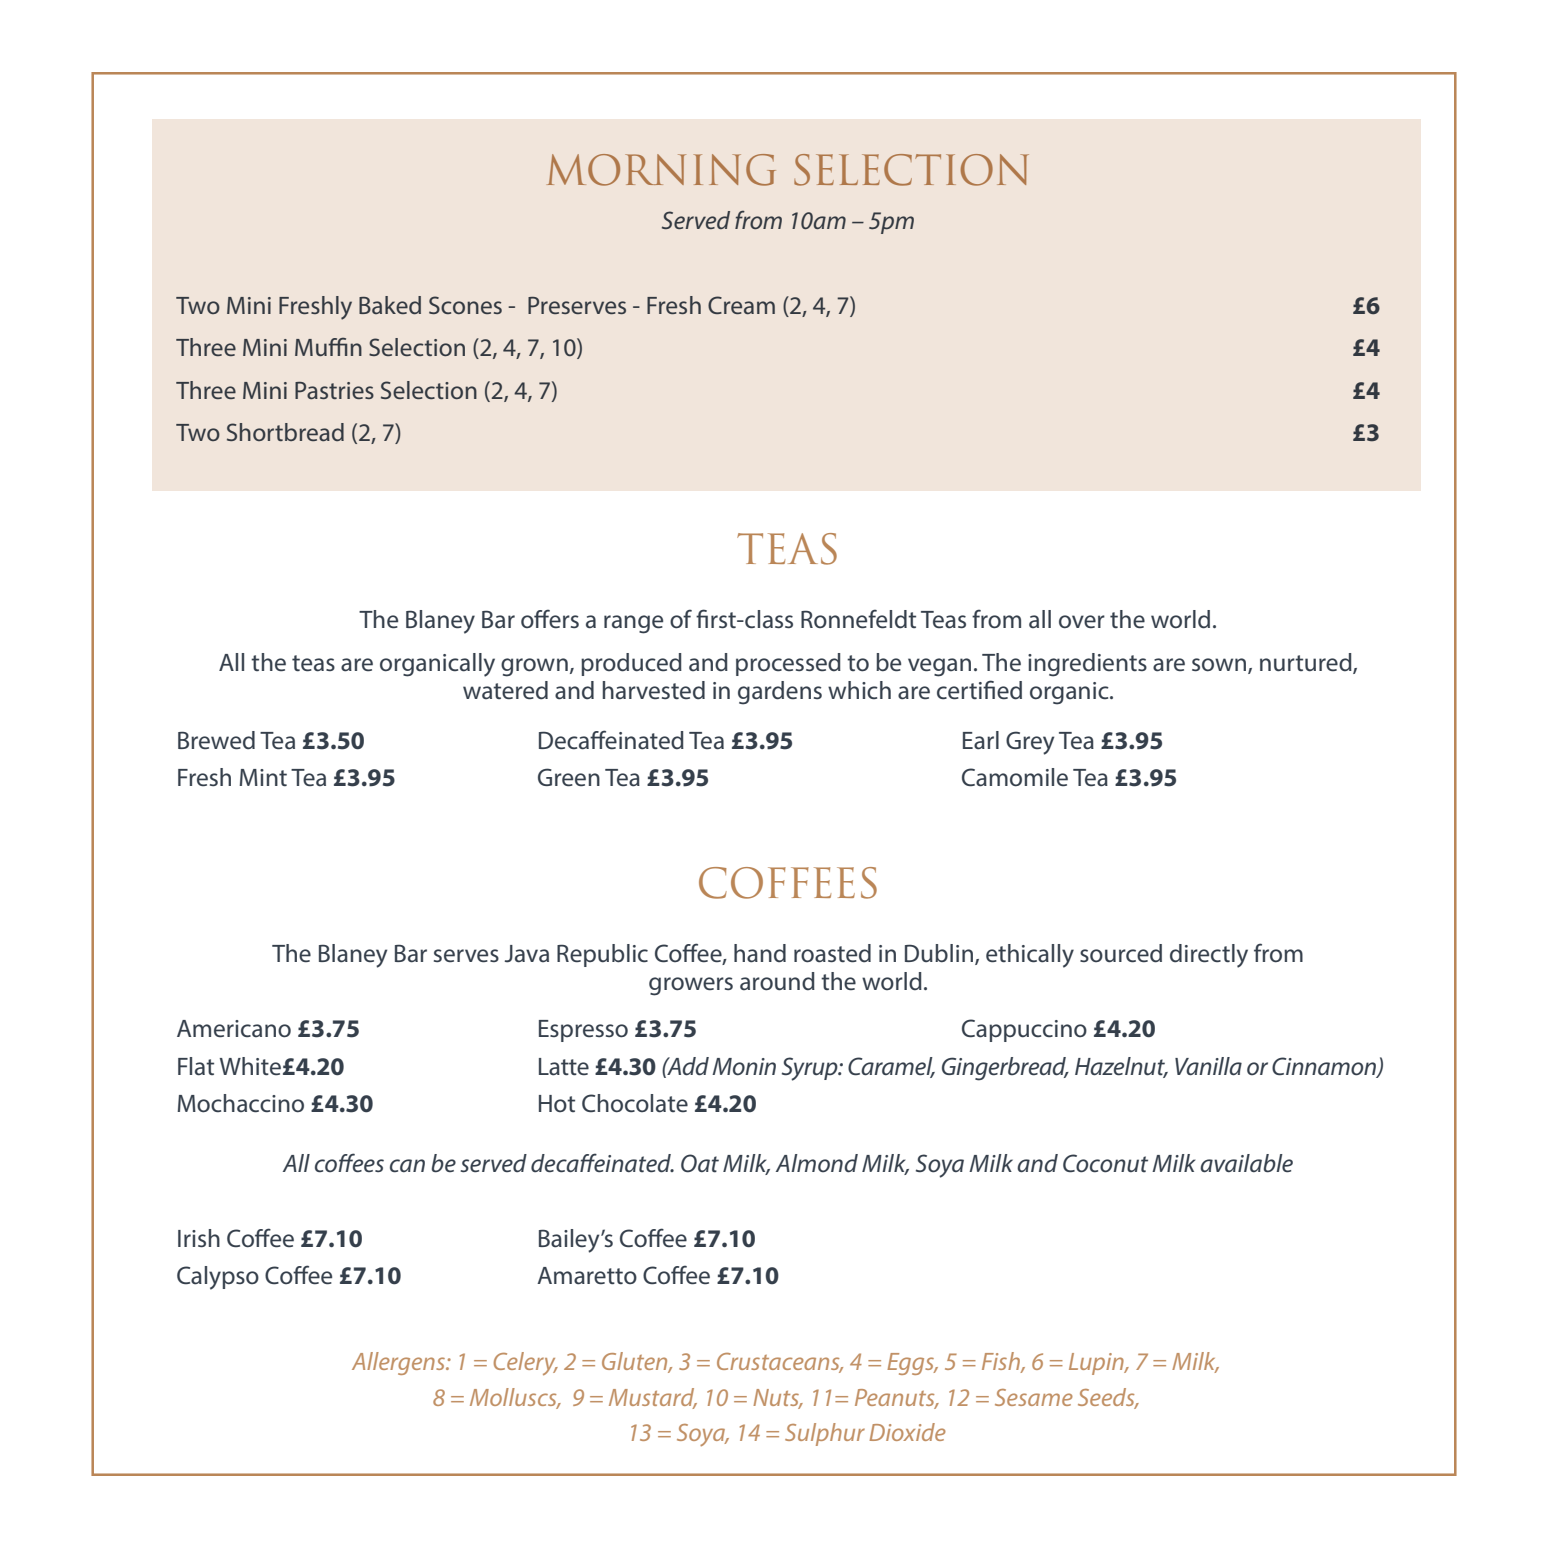  I want to click on Chocolate, so click(635, 1103).
